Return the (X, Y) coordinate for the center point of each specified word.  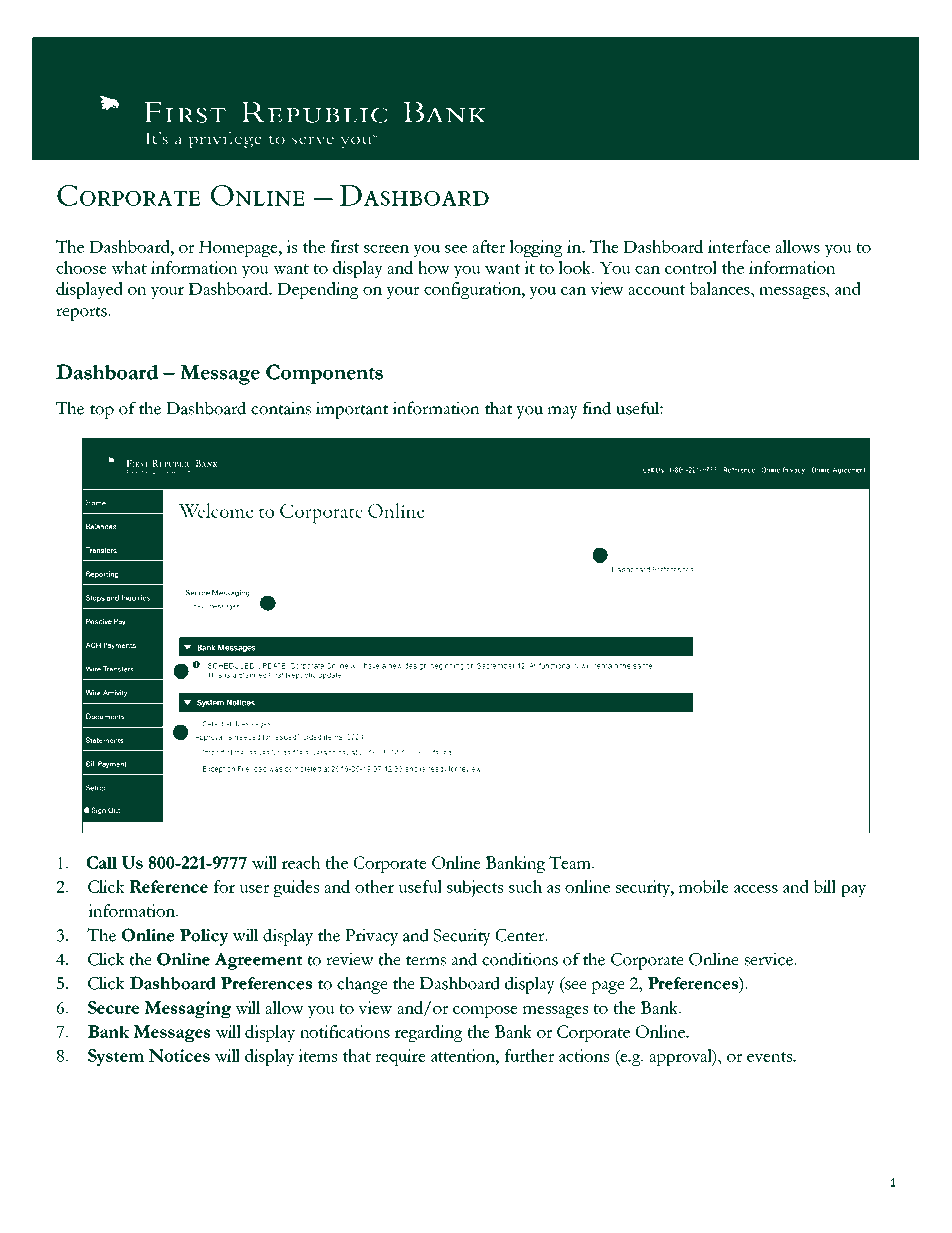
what (129, 267)
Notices (179, 1055)
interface (739, 246)
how (434, 267)
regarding (429, 1033)
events (770, 1057)
